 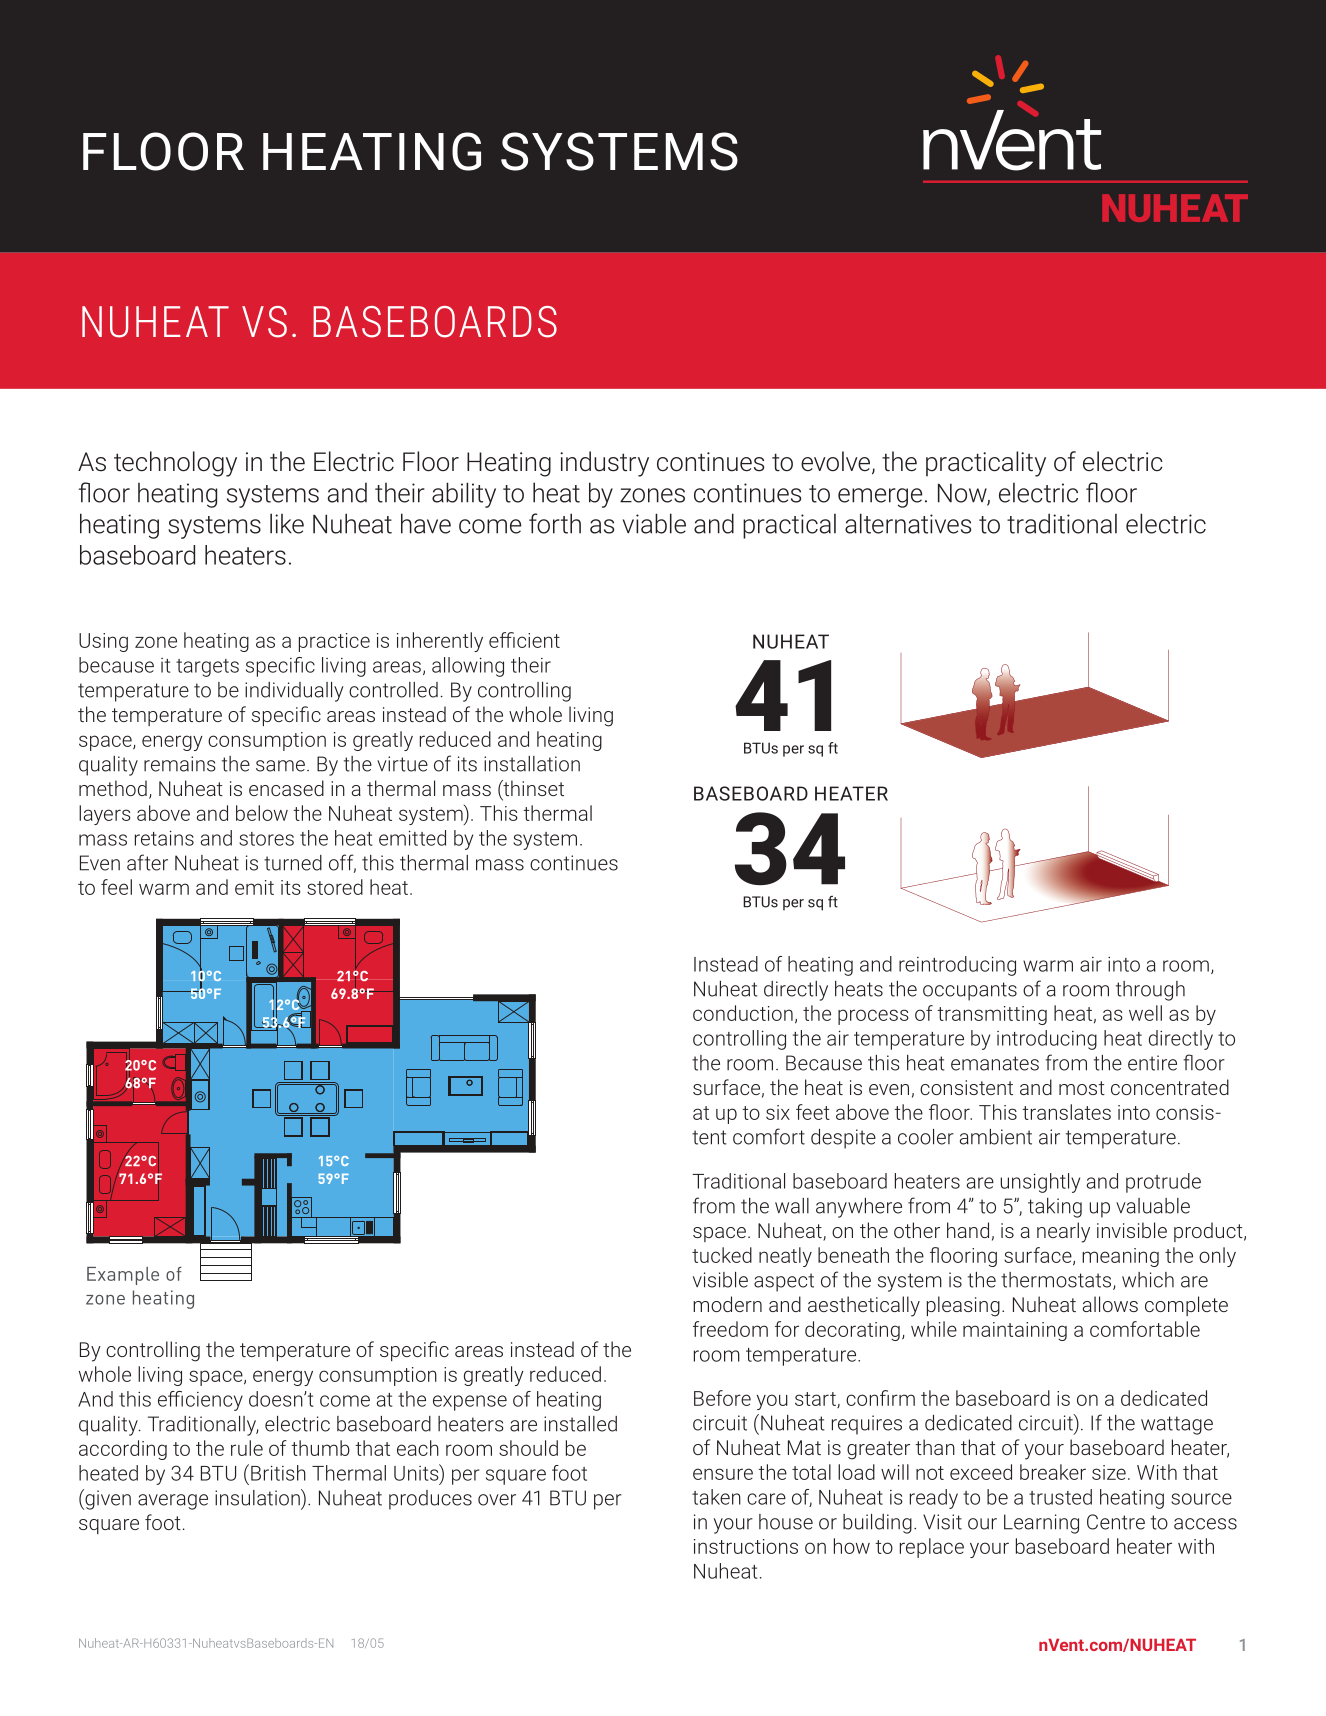 What do you see at coordinates (908, 523) in the document?
I see `alternatives` at bounding box center [908, 523].
